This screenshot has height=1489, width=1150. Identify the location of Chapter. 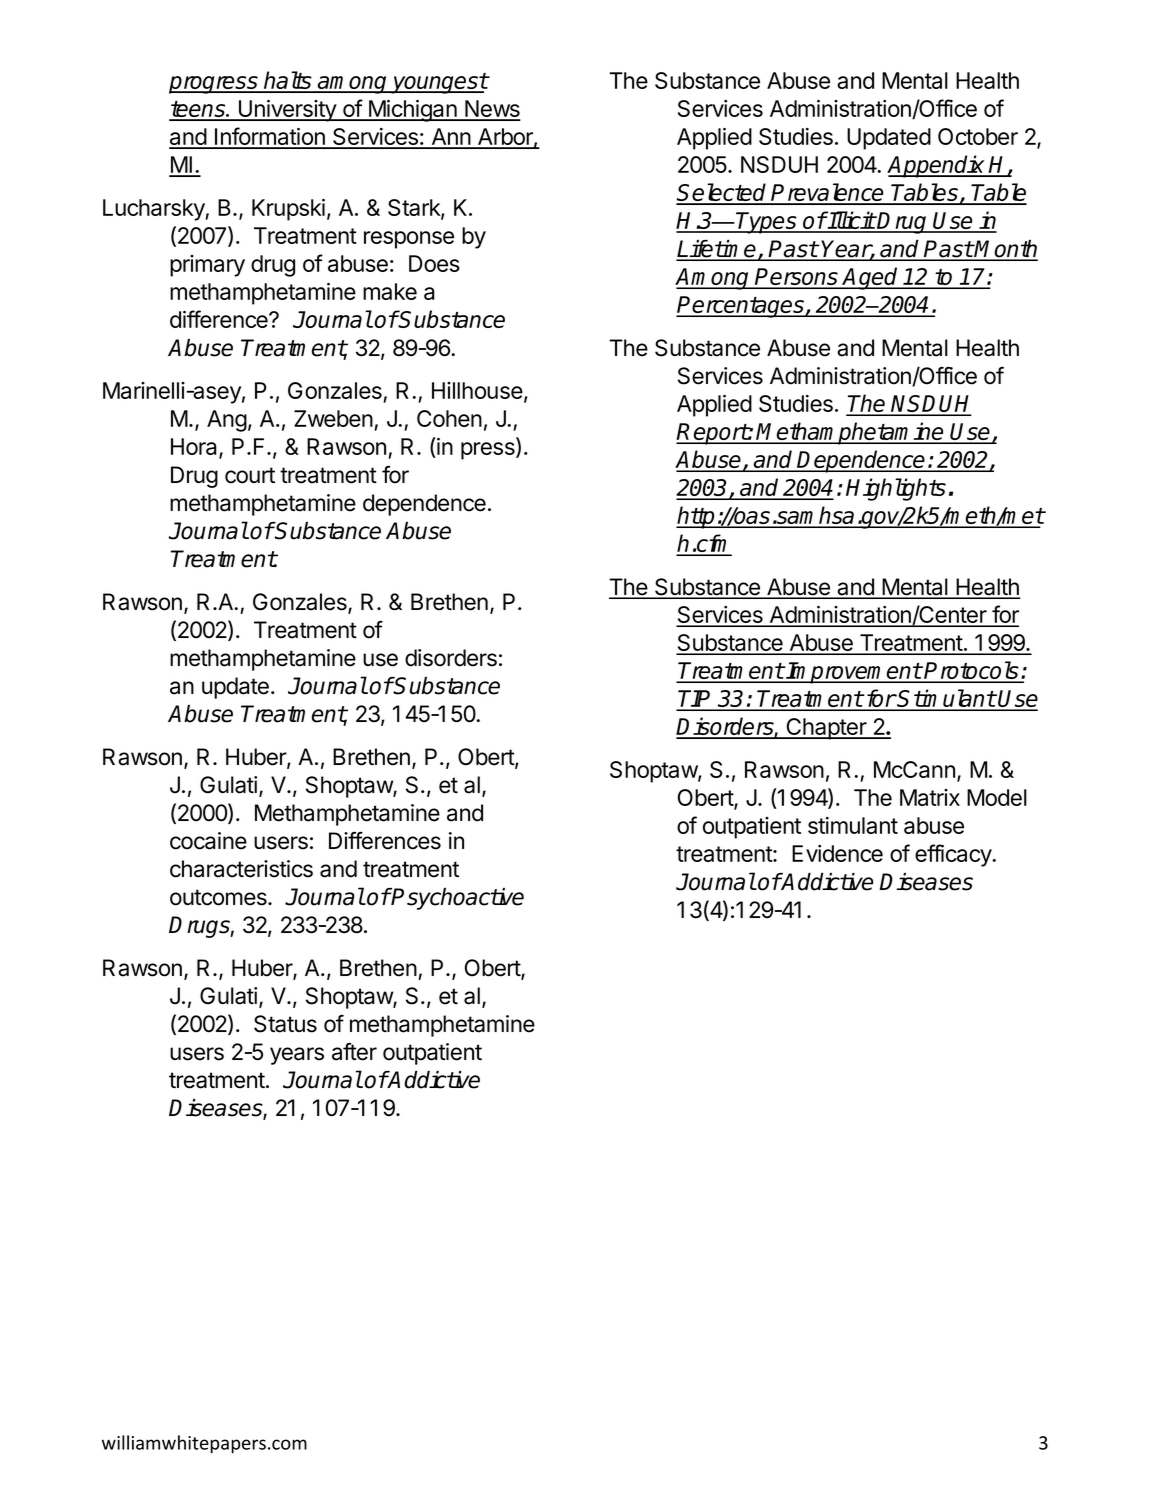
(826, 729).
